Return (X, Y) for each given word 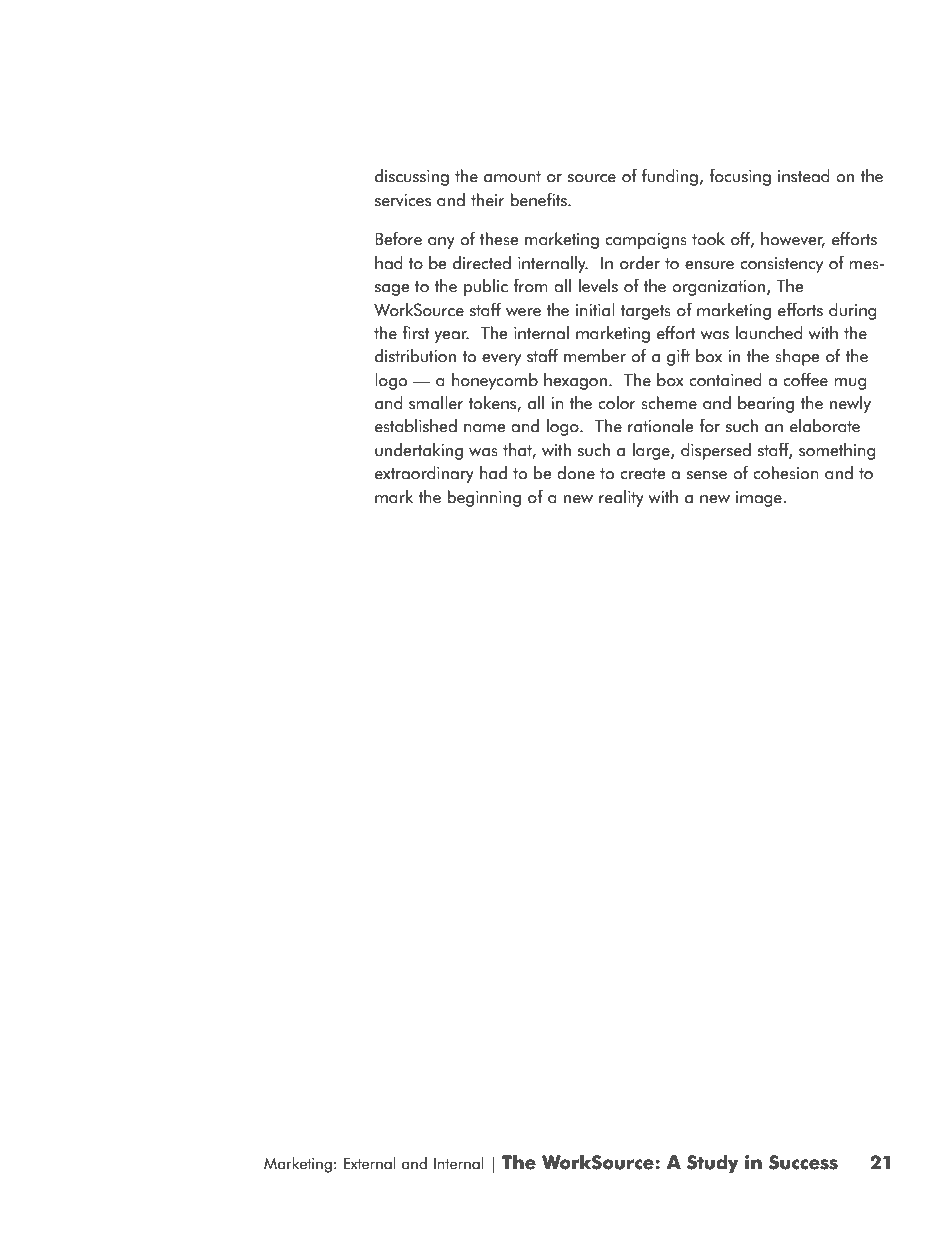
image (759, 499)
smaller (436, 403)
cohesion (786, 473)
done (576, 473)
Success (803, 1162)
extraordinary (424, 474)
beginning (484, 498)
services (403, 200)
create (643, 474)
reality (621, 498)
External (370, 1163)
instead (804, 176)
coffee (805, 380)
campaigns (646, 241)
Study (713, 1164)
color (617, 403)
